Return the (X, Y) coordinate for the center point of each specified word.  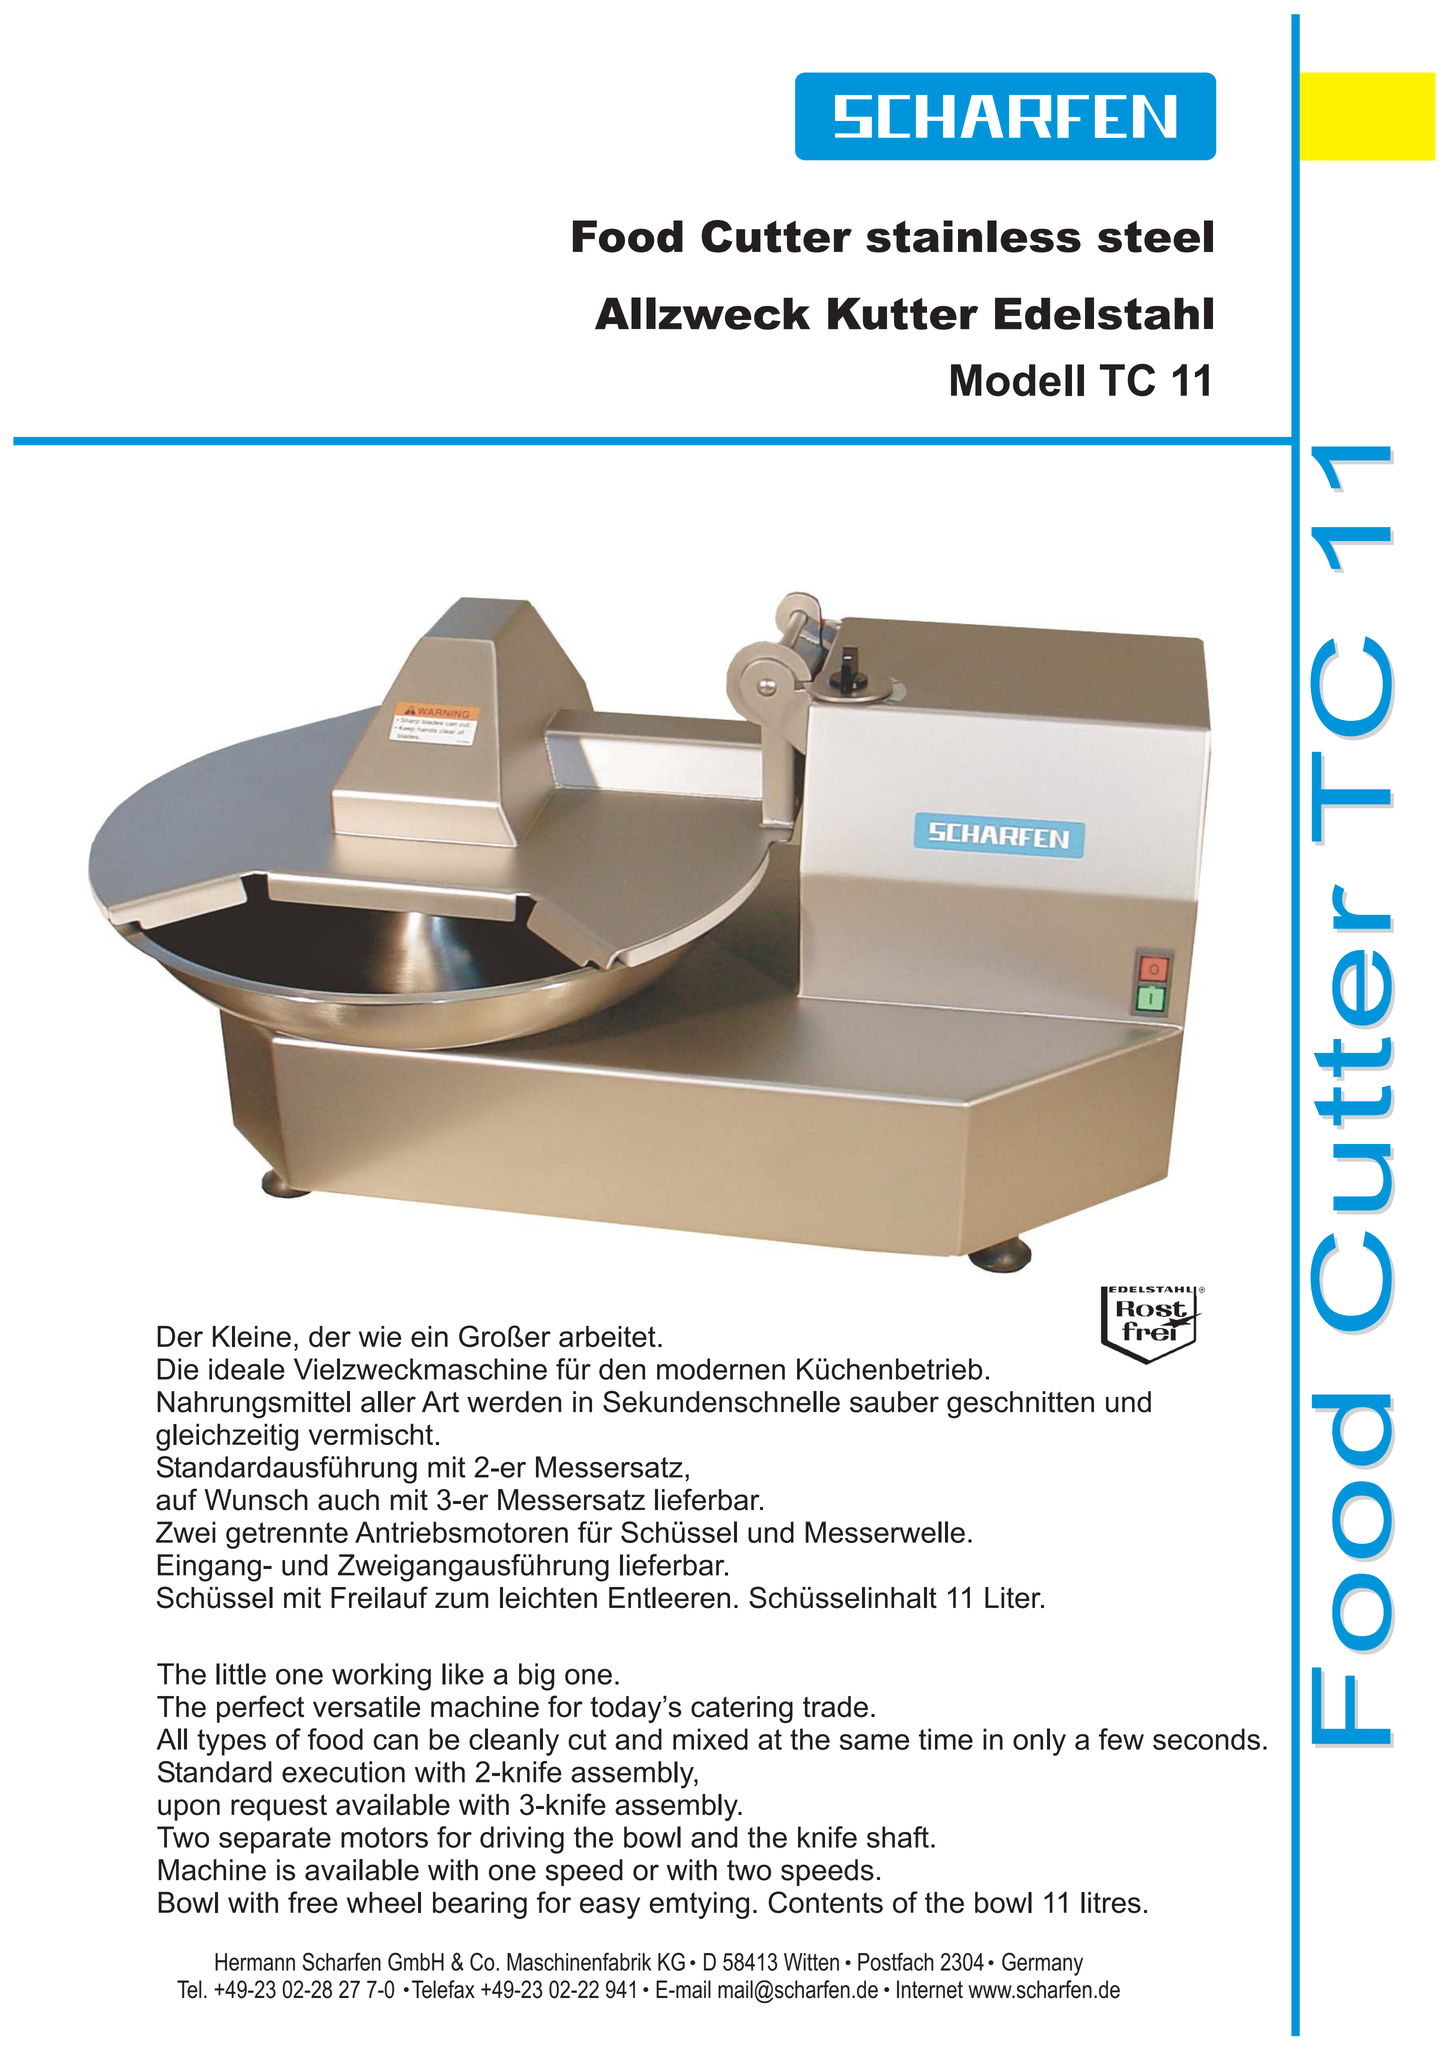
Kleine (252, 1336)
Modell (1017, 380)
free (313, 1902)
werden (514, 1402)
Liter (1014, 1598)
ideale (247, 1369)
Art (440, 1402)
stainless (973, 236)
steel (1155, 236)
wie (380, 1336)
